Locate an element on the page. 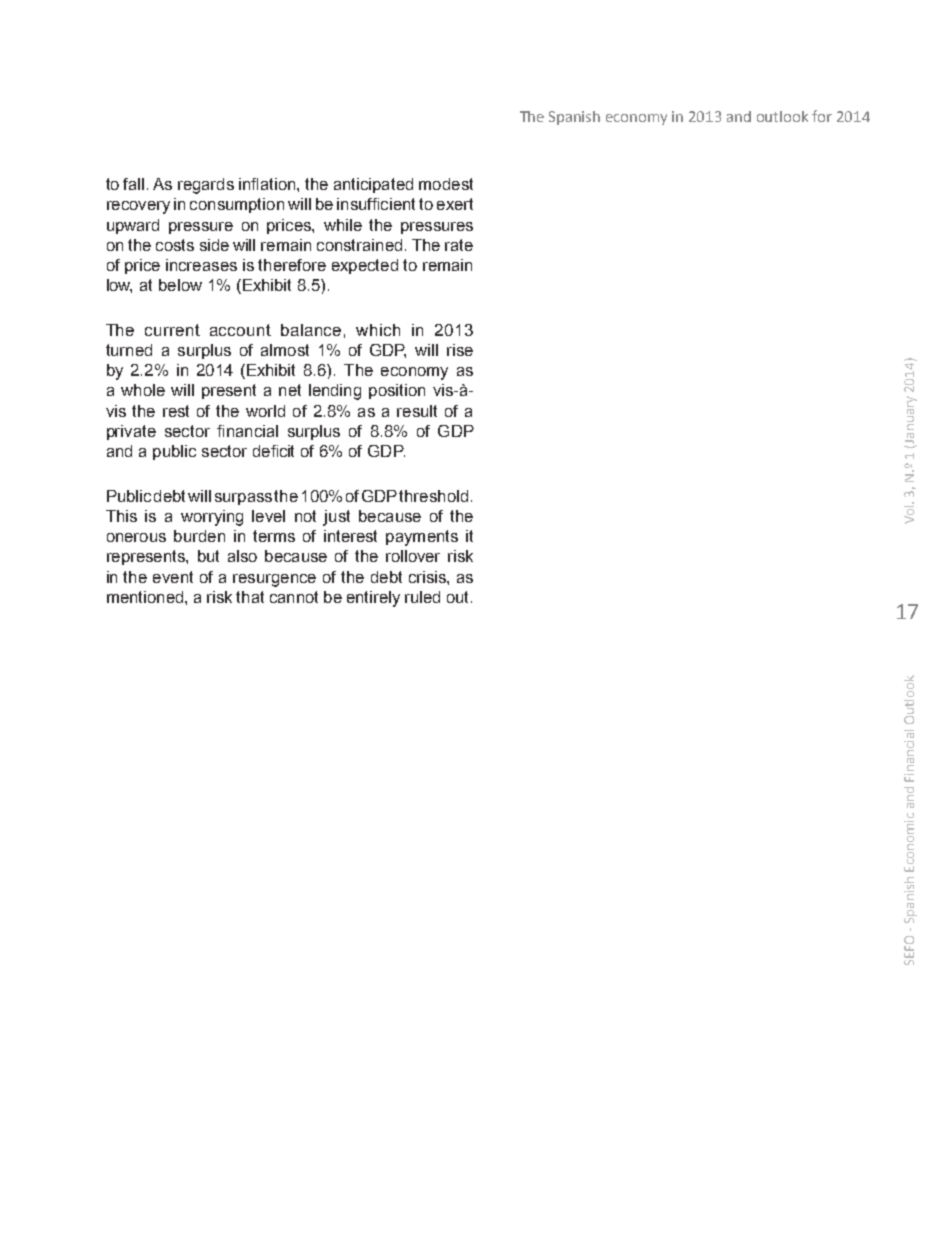 This image has height=1241, width=952. recovery is located at coordinates (138, 207).
